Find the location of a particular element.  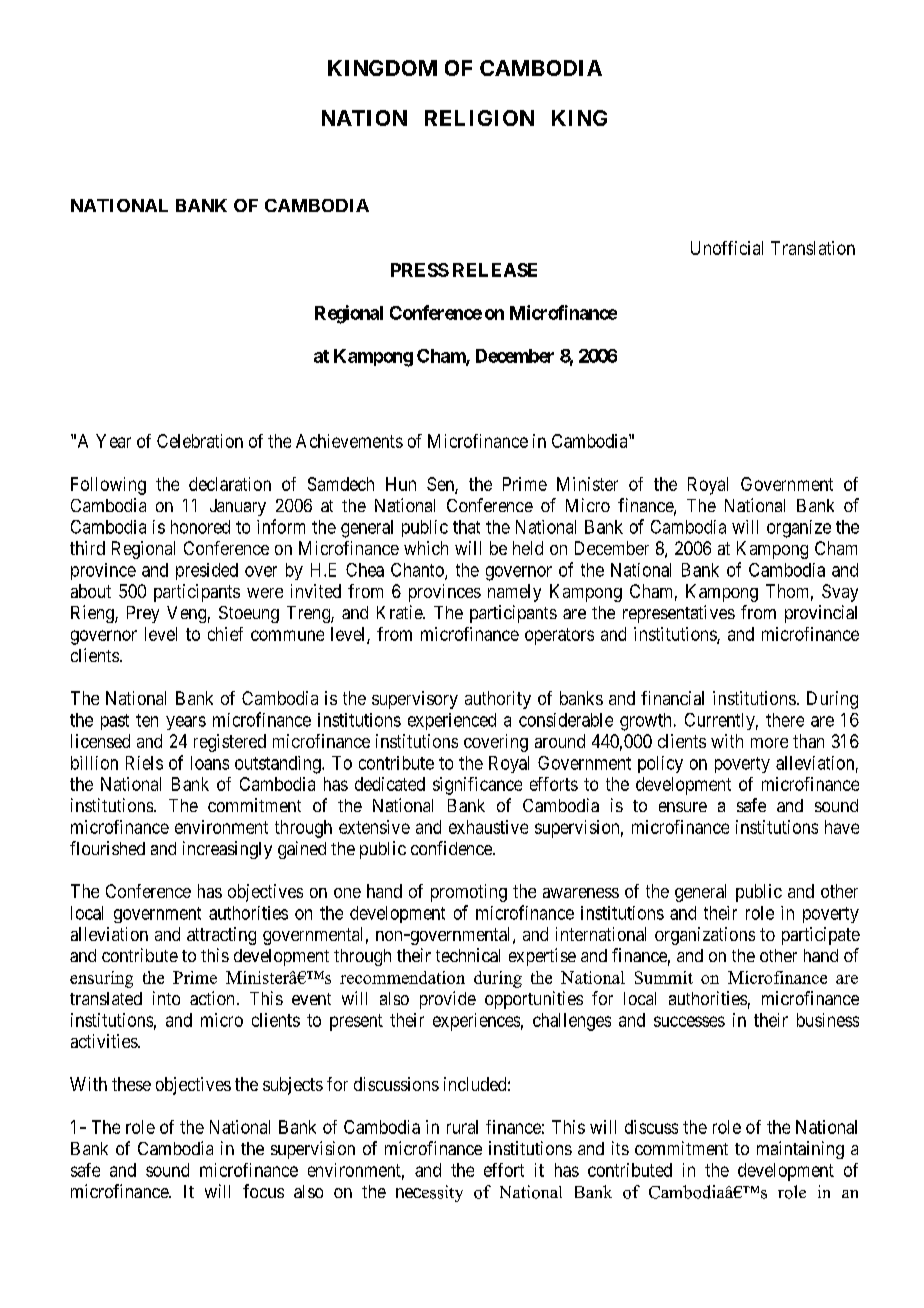

RELIGION is located at coordinates (479, 118).
